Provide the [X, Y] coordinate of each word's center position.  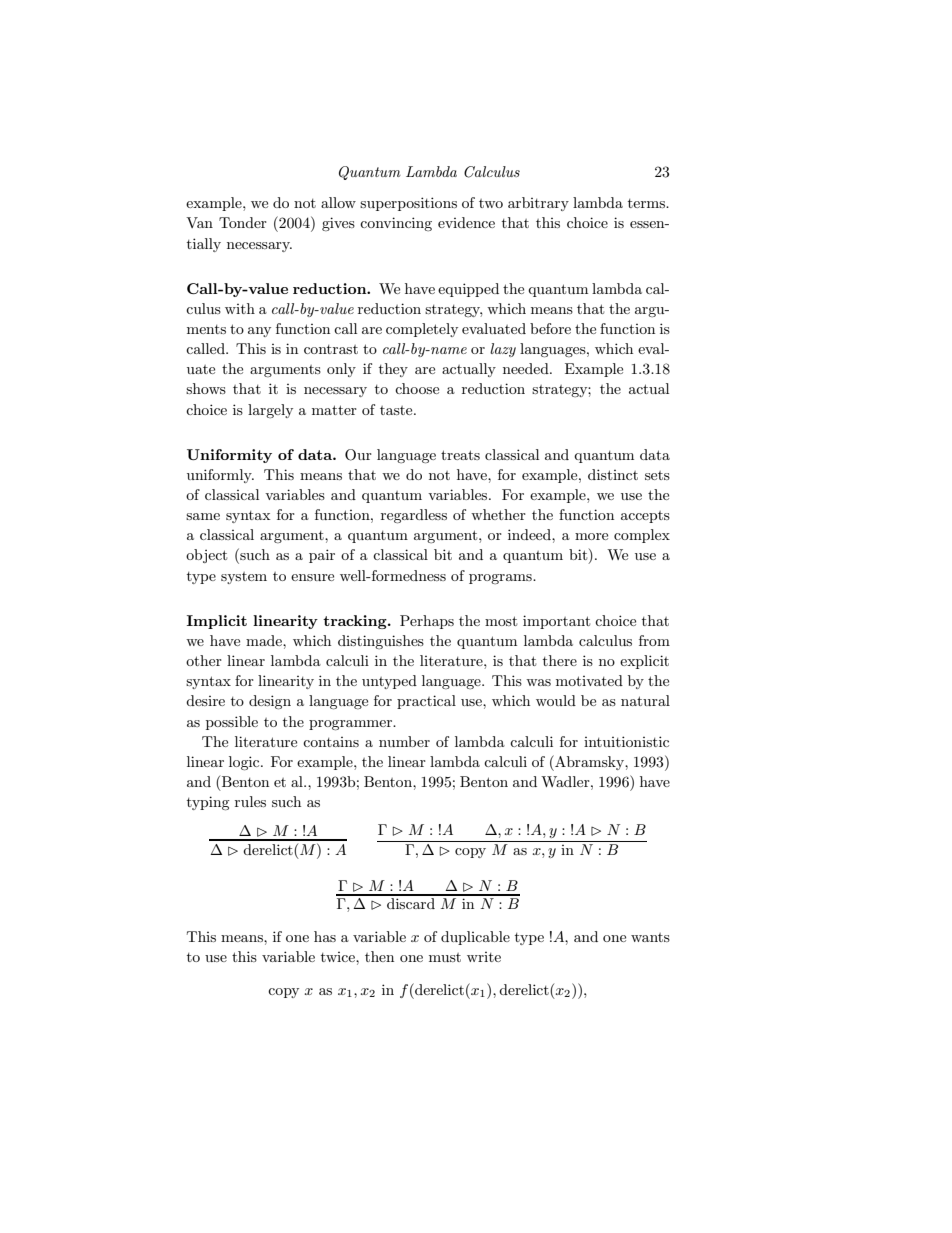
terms [648, 203]
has [325, 936]
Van [199, 222]
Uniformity [229, 456]
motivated [589, 680]
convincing [396, 224]
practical [426, 702]
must [445, 957]
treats [460, 455]
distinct [613, 474]
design [270, 702]
